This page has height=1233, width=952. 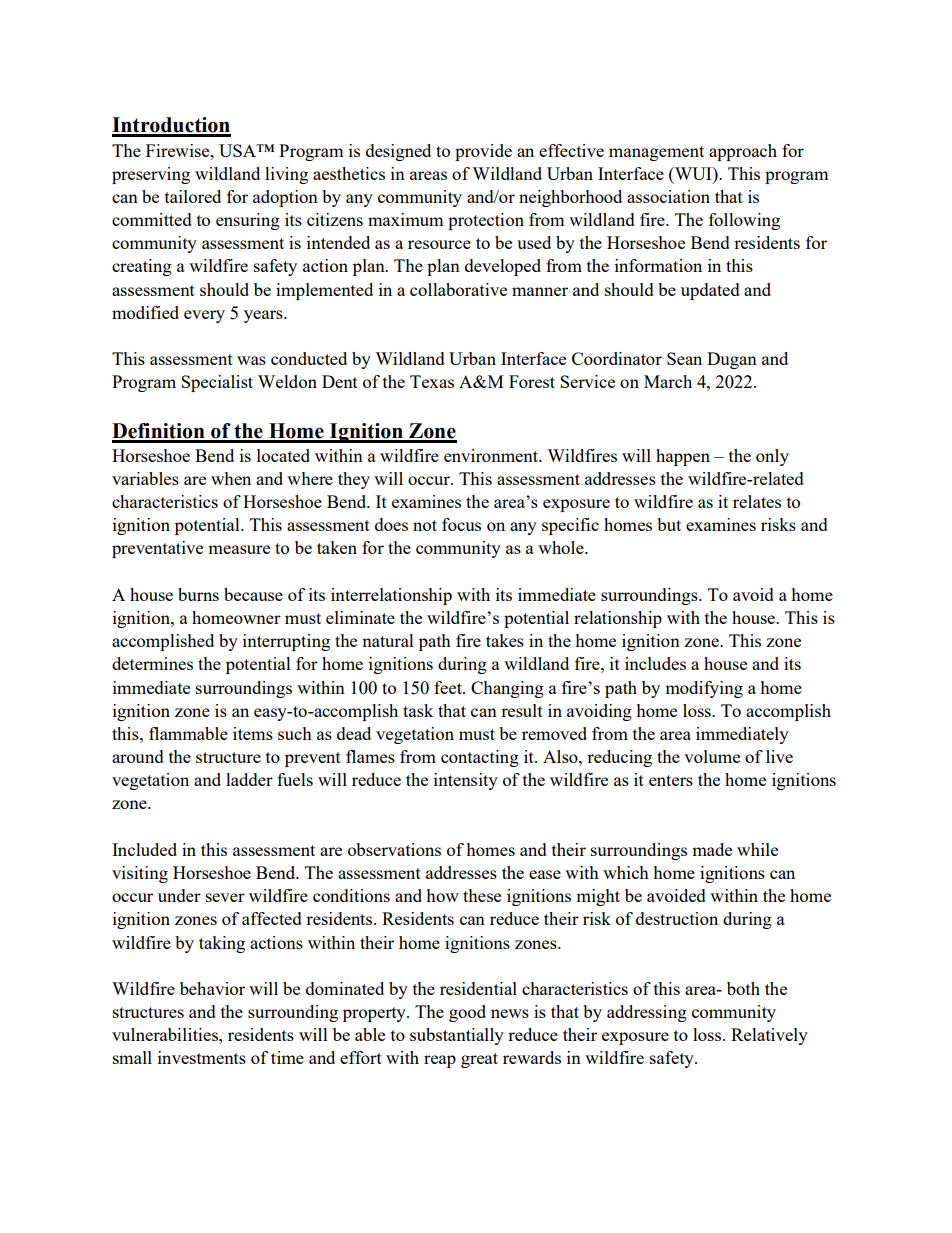 What do you see at coordinates (193, 196) in the page?
I see `tailored` at bounding box center [193, 196].
